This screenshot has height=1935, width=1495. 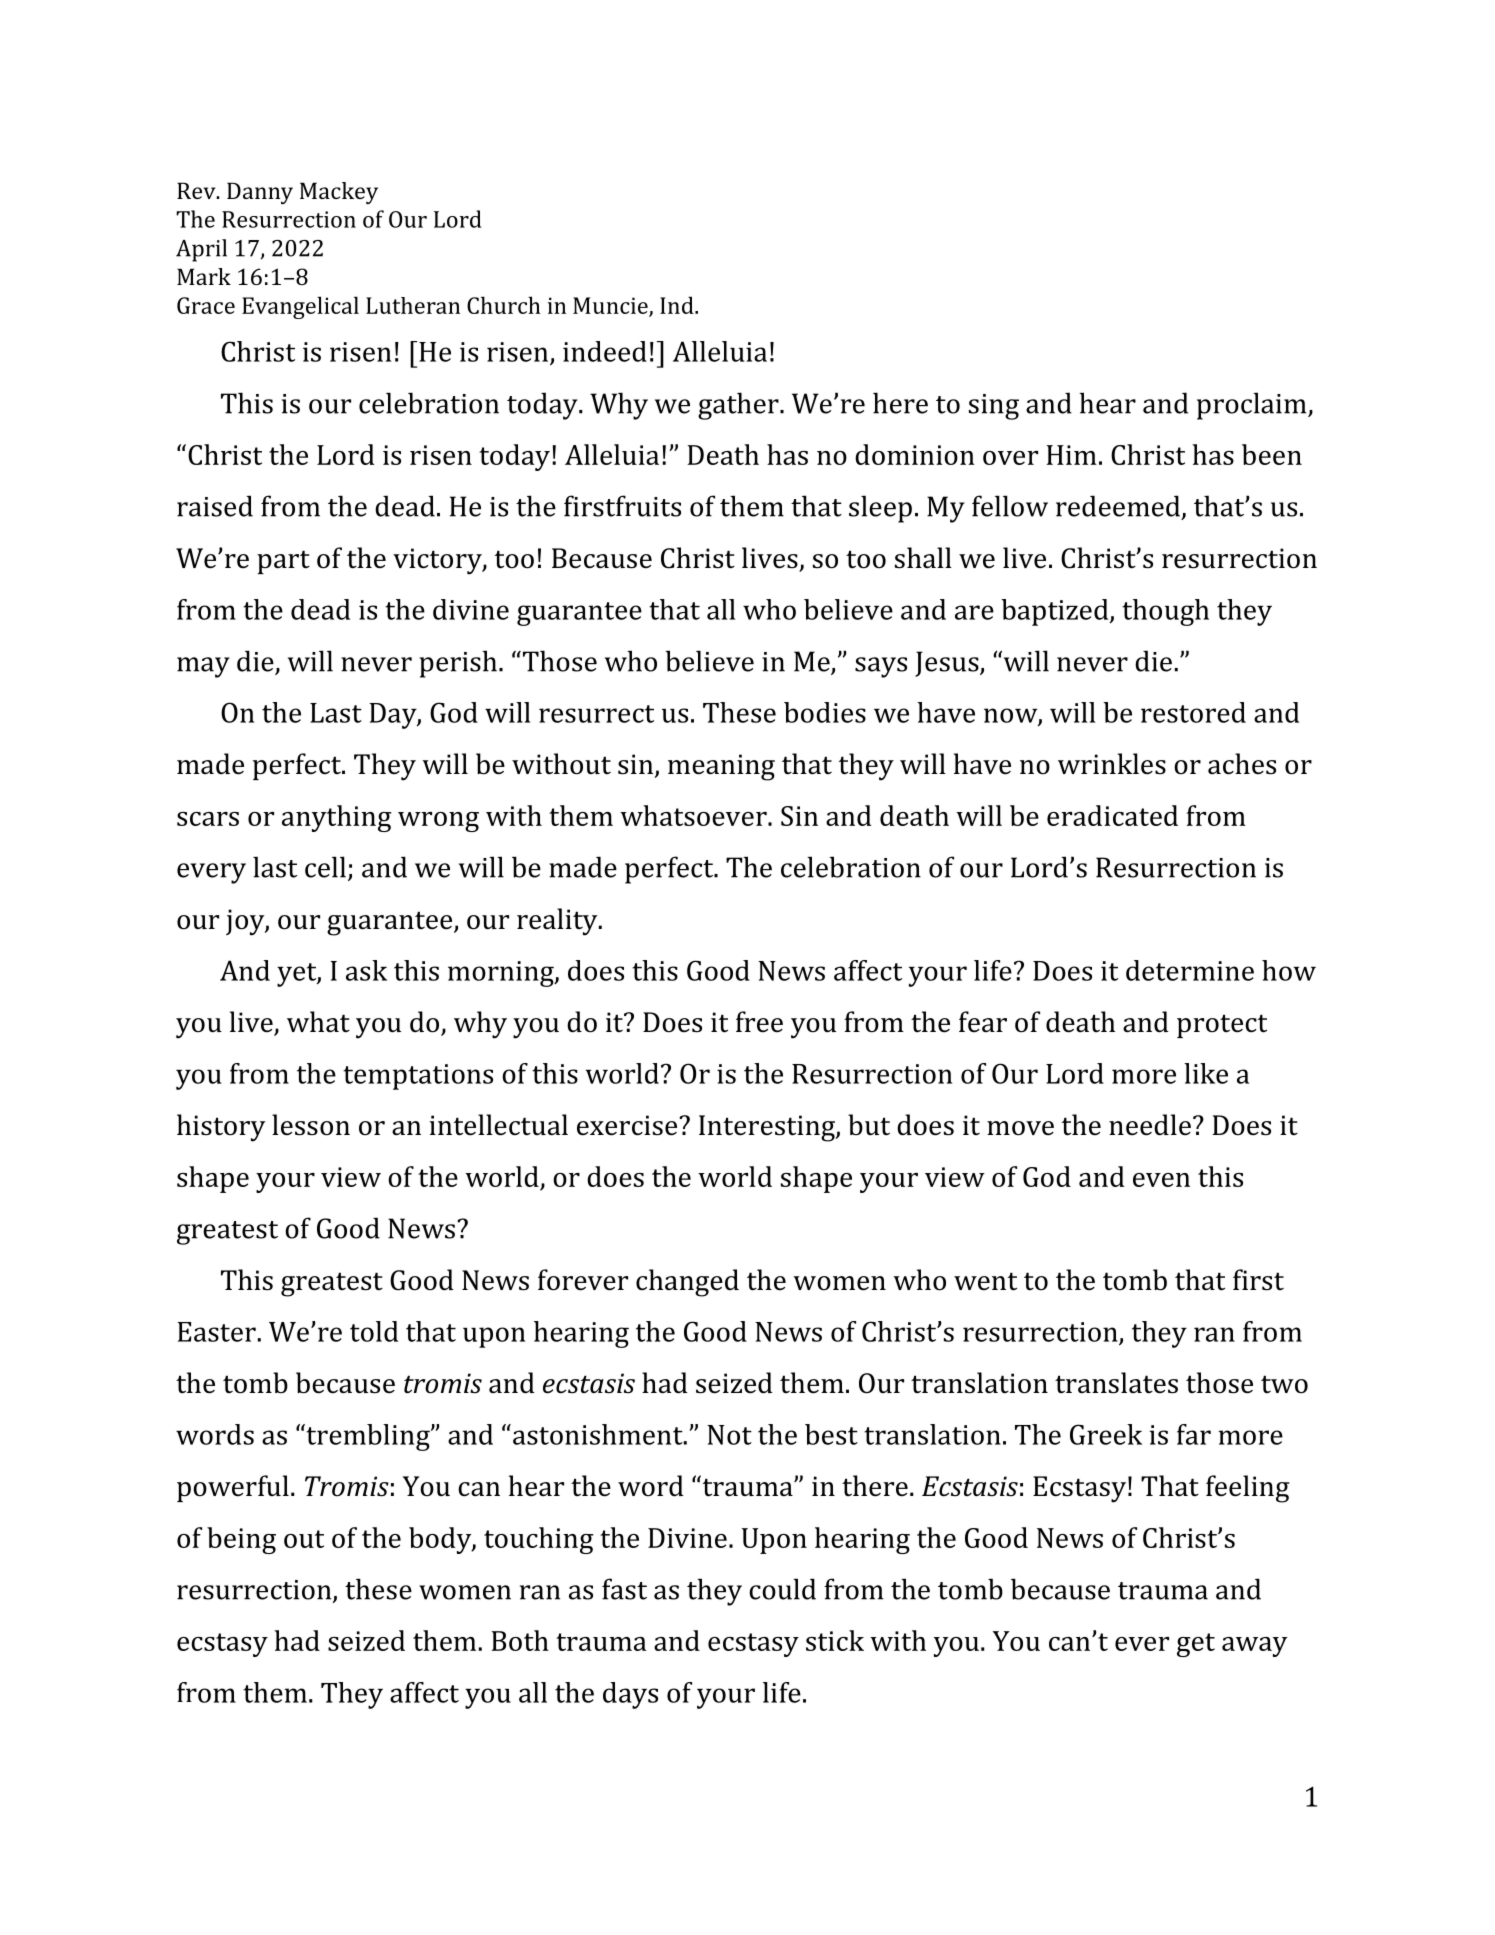 I want to click on stick, so click(x=835, y=1640).
